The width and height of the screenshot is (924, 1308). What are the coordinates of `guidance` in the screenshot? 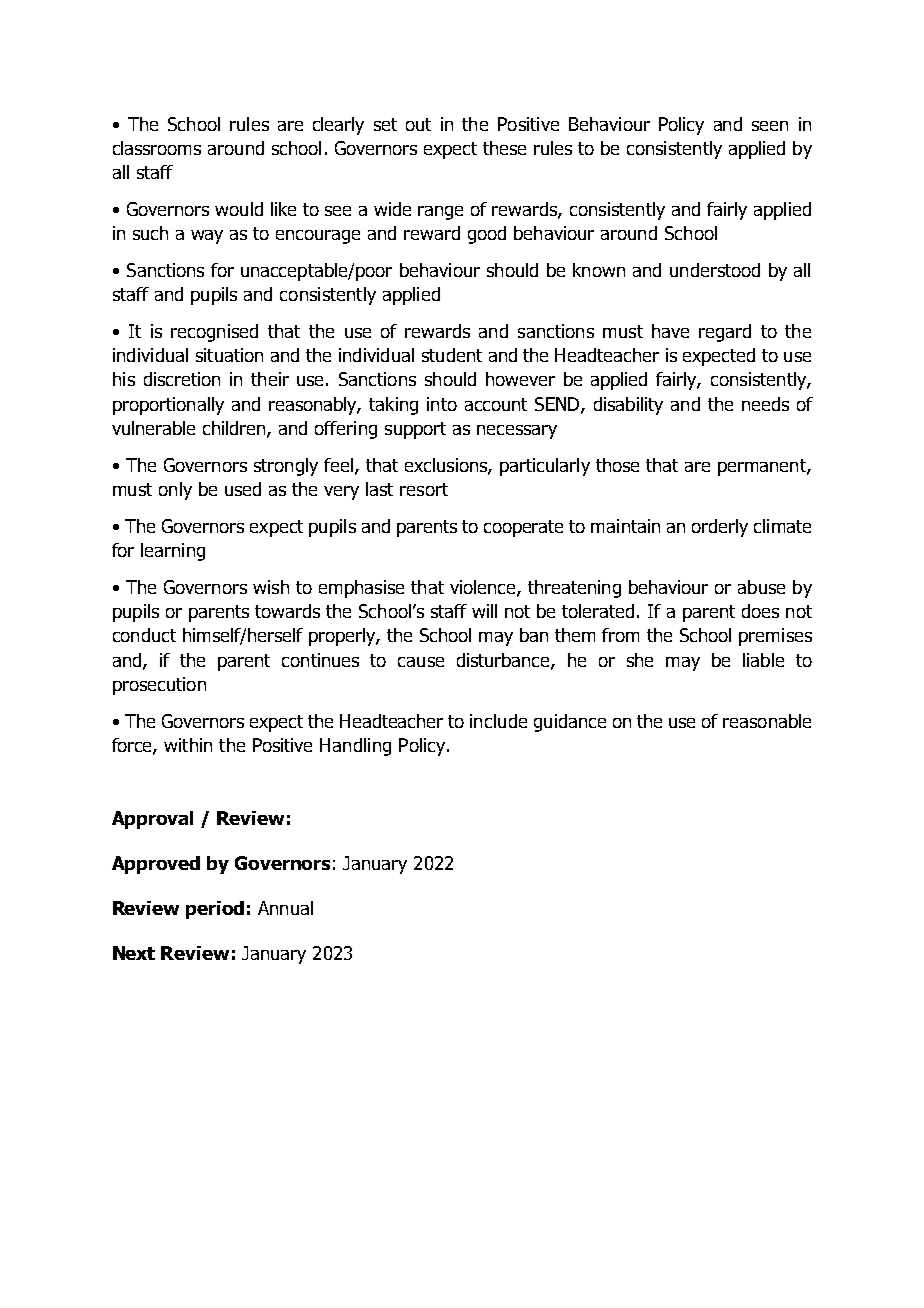 It's located at (570, 723).
